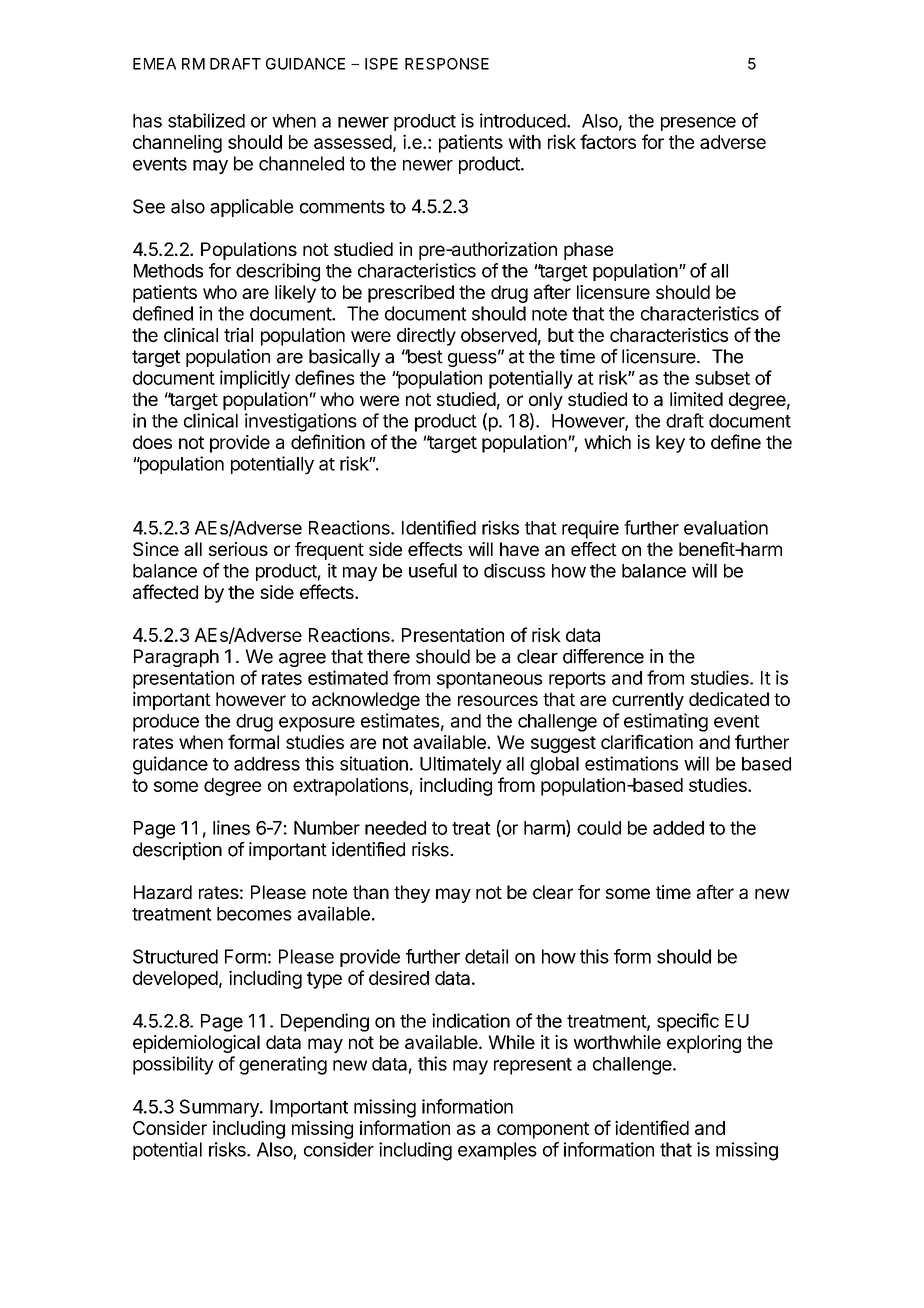  Describe the element at coordinates (433, 570) in the page. I see `useful` at that location.
